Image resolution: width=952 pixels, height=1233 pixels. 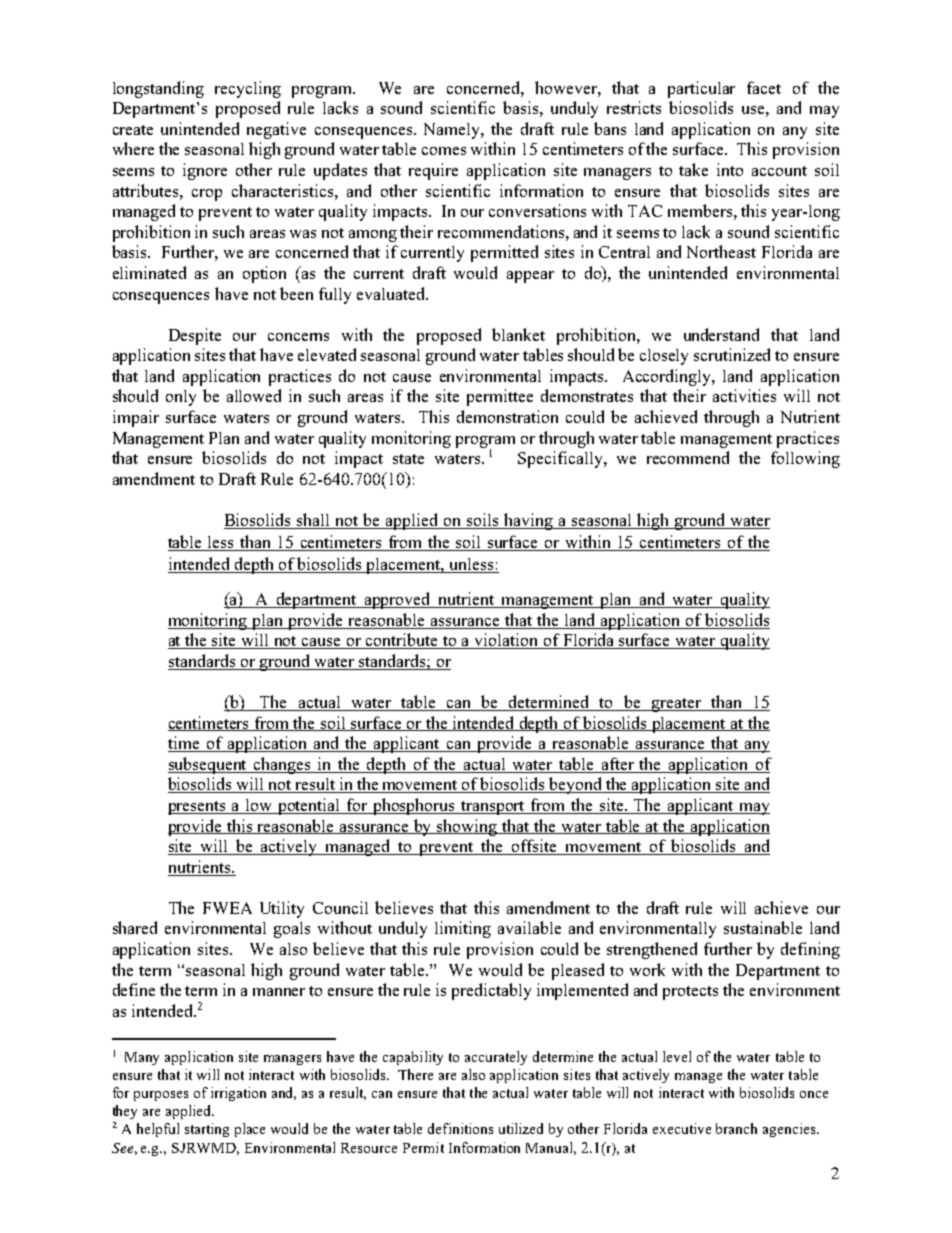 I want to click on subsequent, so click(x=209, y=765).
